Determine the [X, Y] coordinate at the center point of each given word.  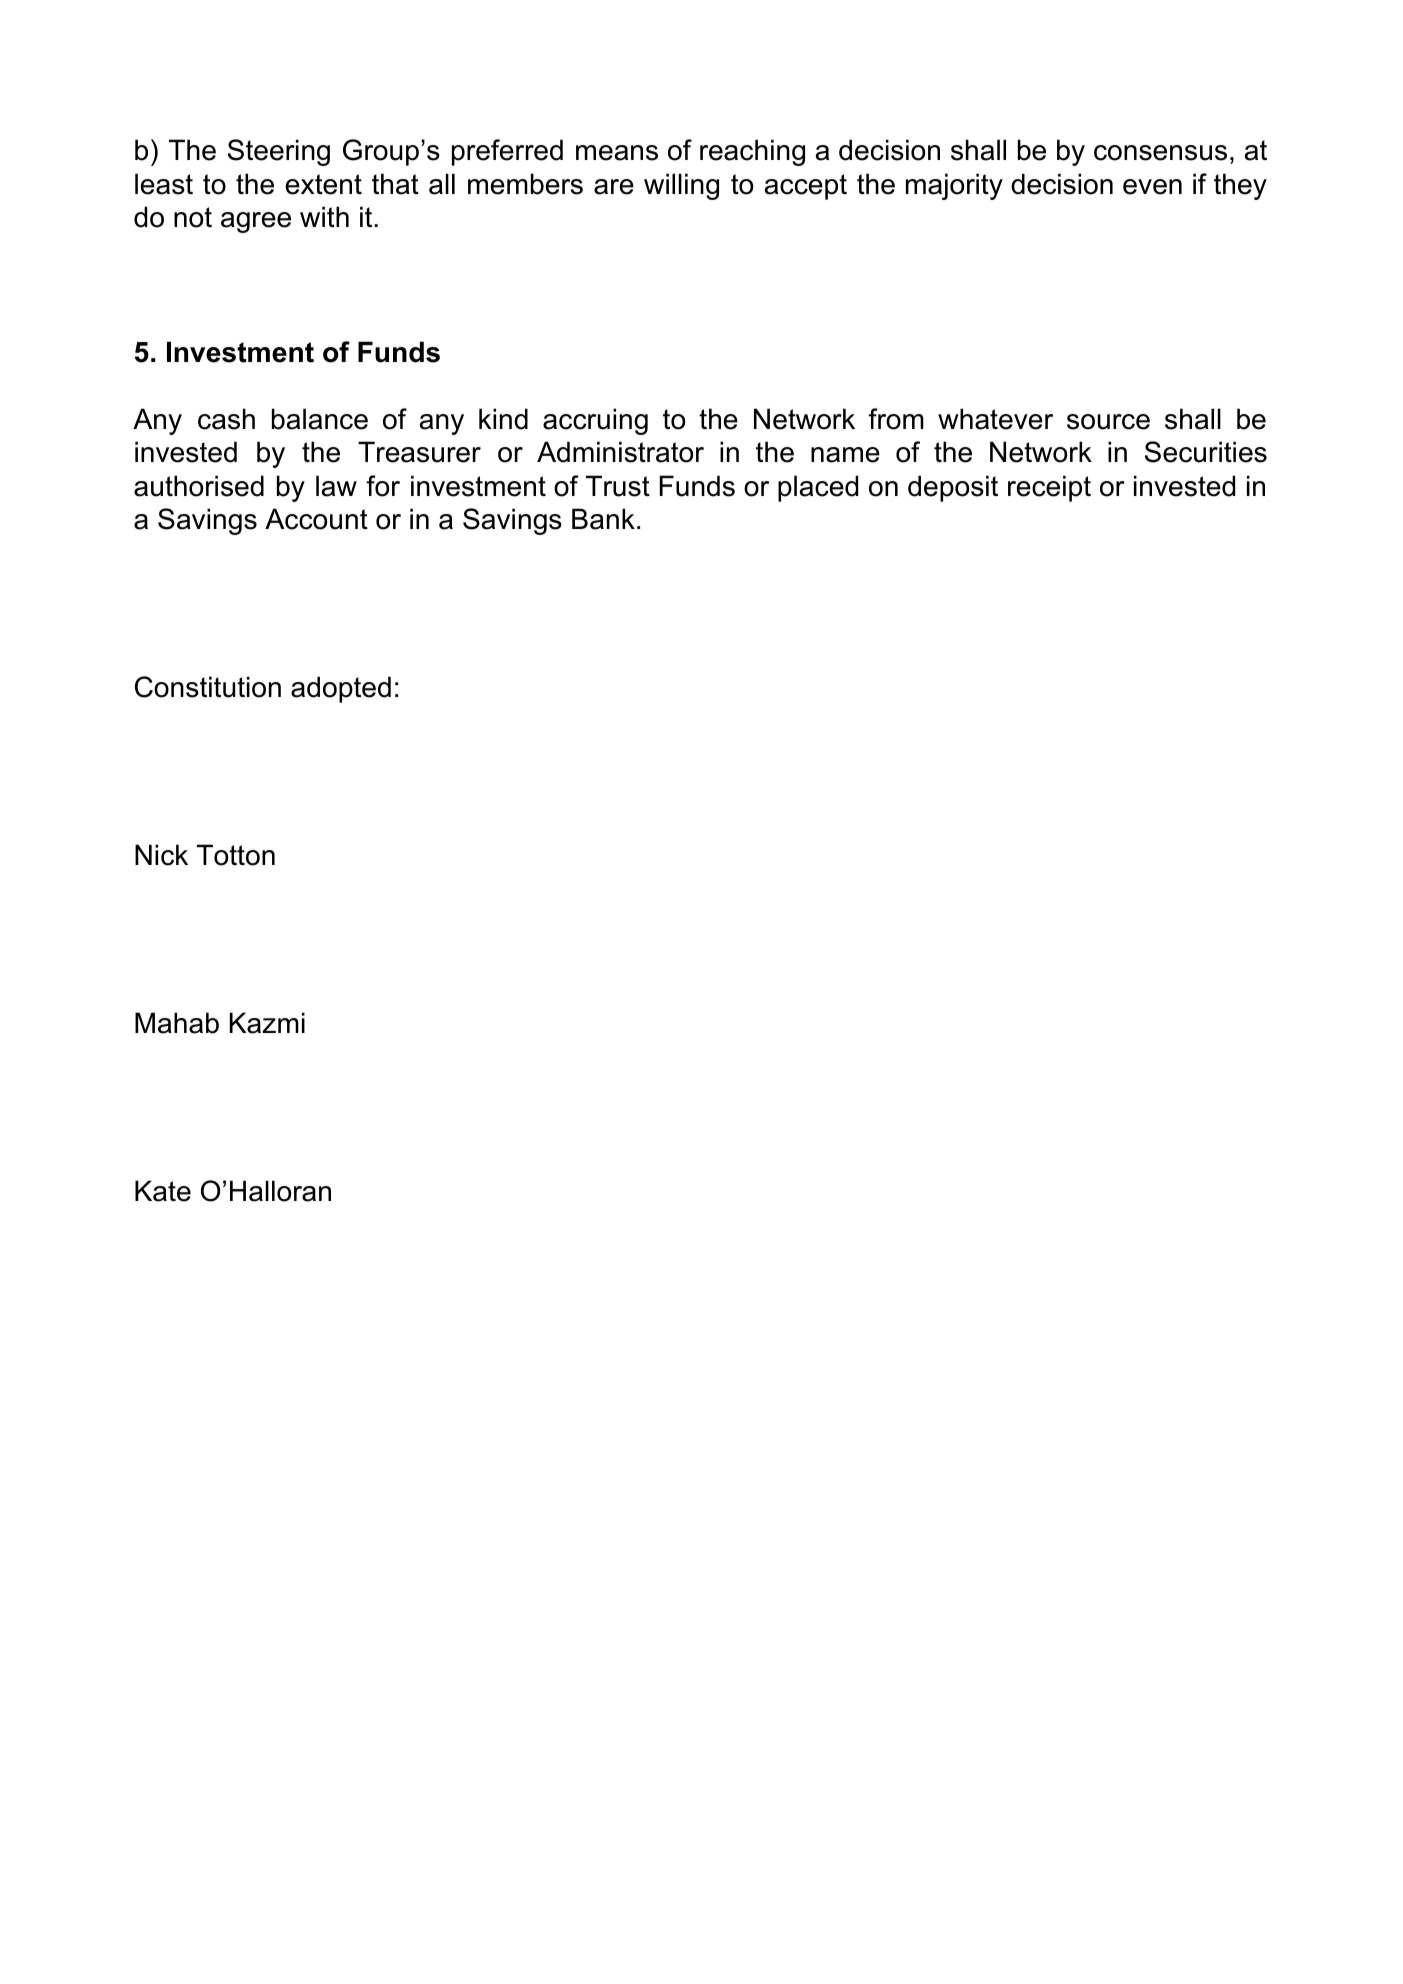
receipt [1049, 488]
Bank [603, 519]
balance [320, 419]
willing [681, 186]
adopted [341, 689]
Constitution [208, 687]
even [1152, 187]
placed [818, 488]
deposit [953, 488]
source [1108, 422]
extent [324, 184]
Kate [163, 1191]
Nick [161, 855]
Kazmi [267, 1023]
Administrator [620, 452]
